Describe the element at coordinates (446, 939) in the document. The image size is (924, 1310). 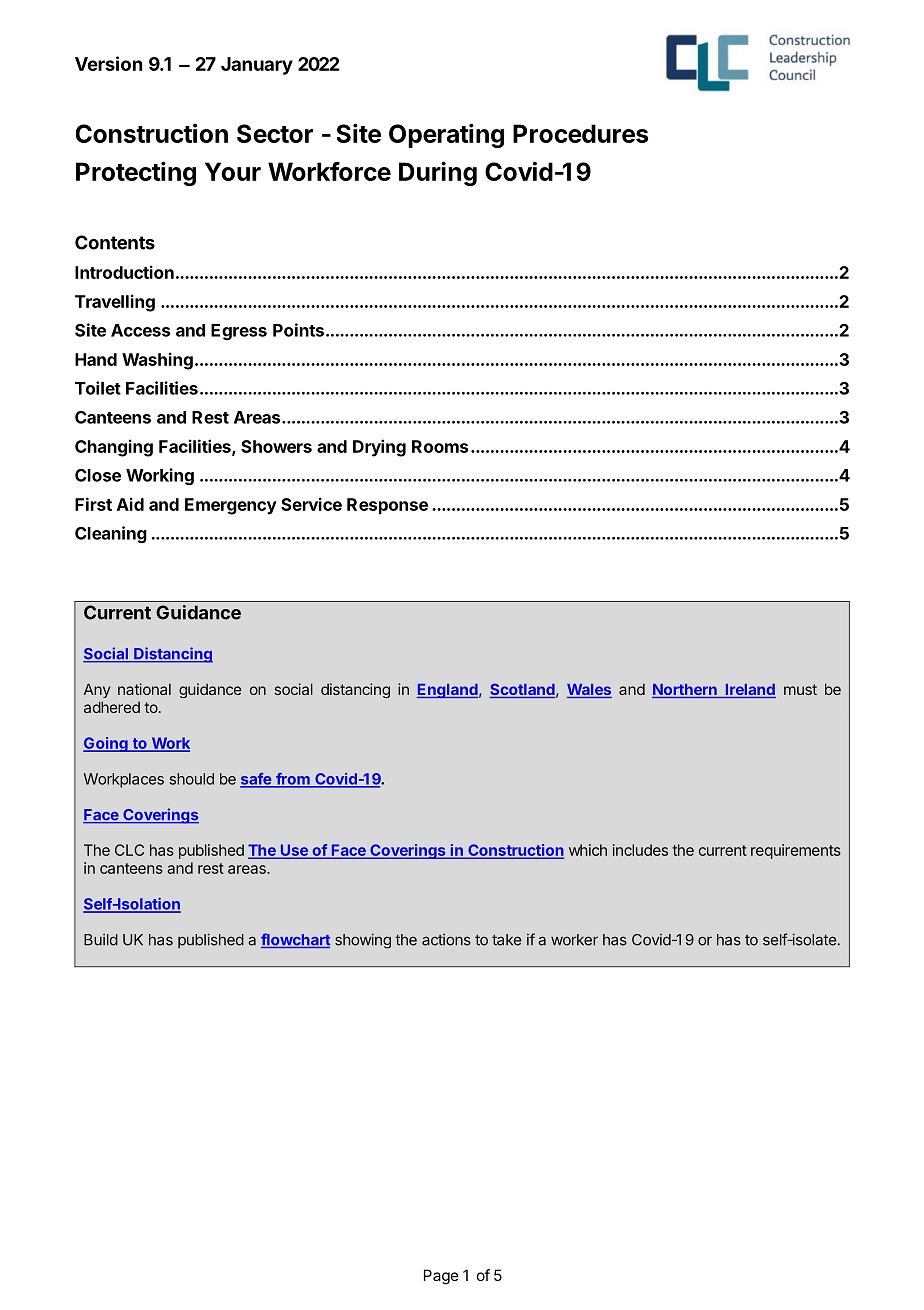
I see `actions` at that location.
